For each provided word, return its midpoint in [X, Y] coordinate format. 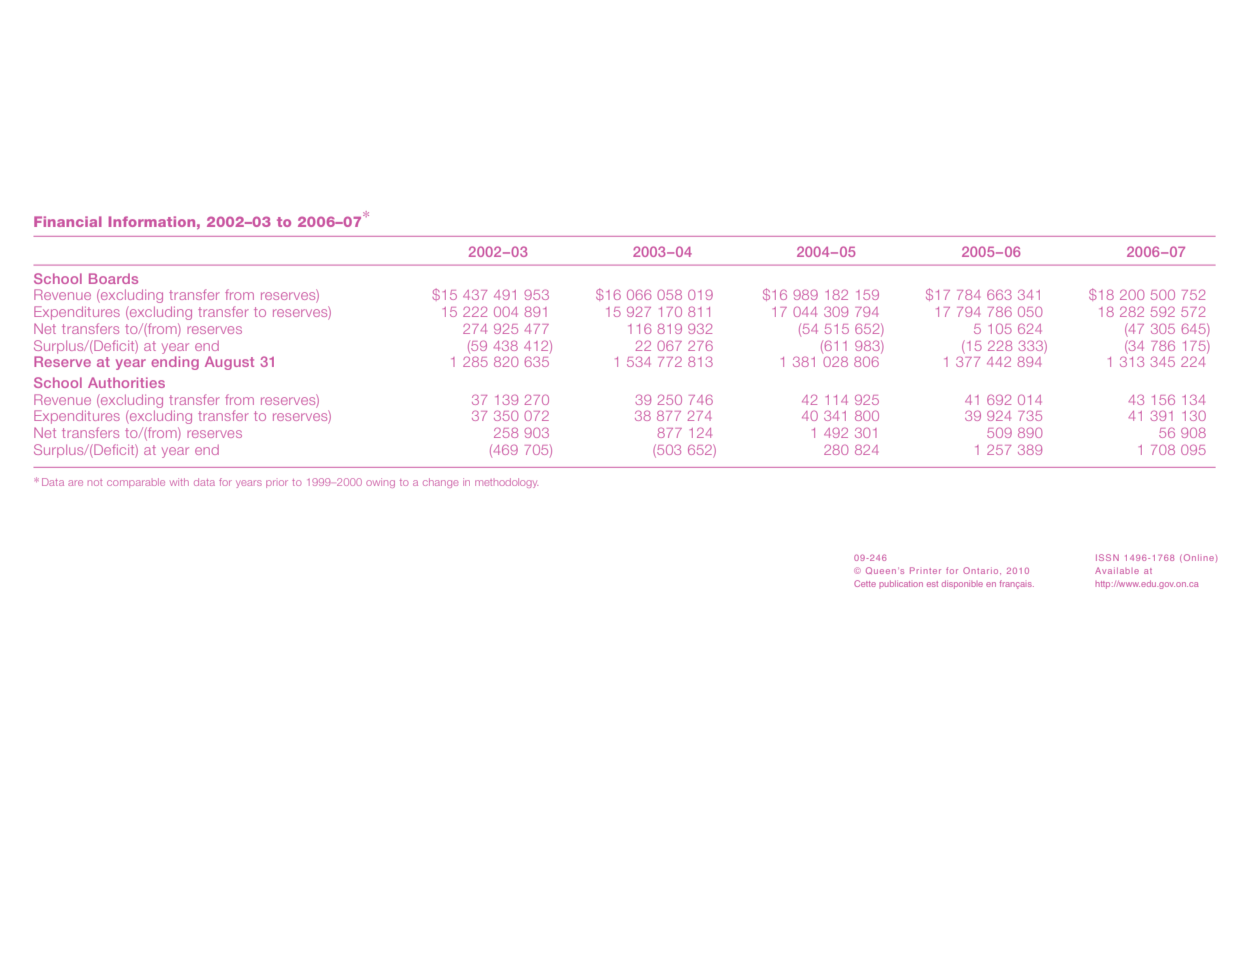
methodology [506, 483]
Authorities [126, 382]
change [440, 483]
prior [277, 484]
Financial [68, 221]
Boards [113, 278]
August [229, 363]
